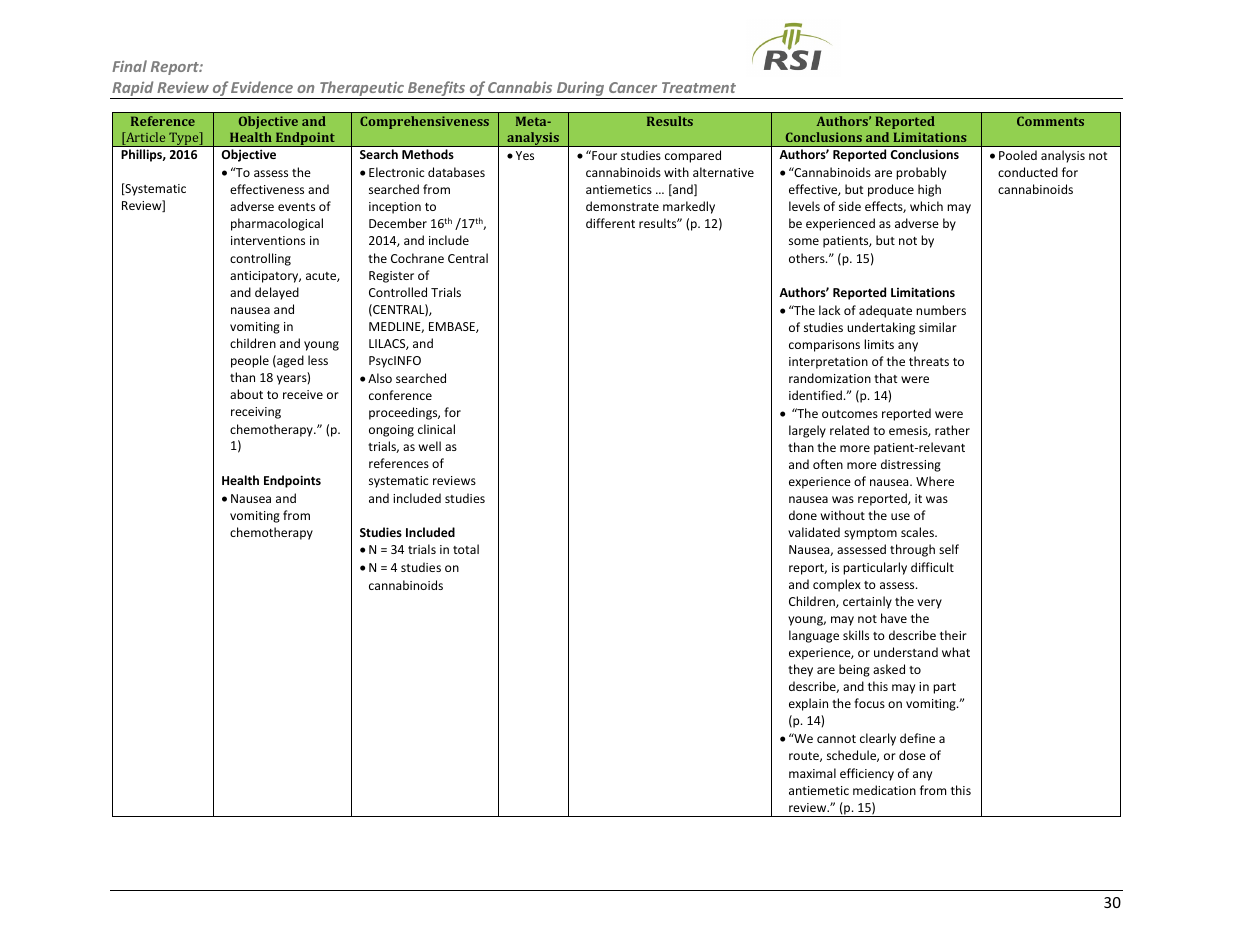 The width and height of the screenshot is (1233, 952). I want to click on total, so click(466, 549).
